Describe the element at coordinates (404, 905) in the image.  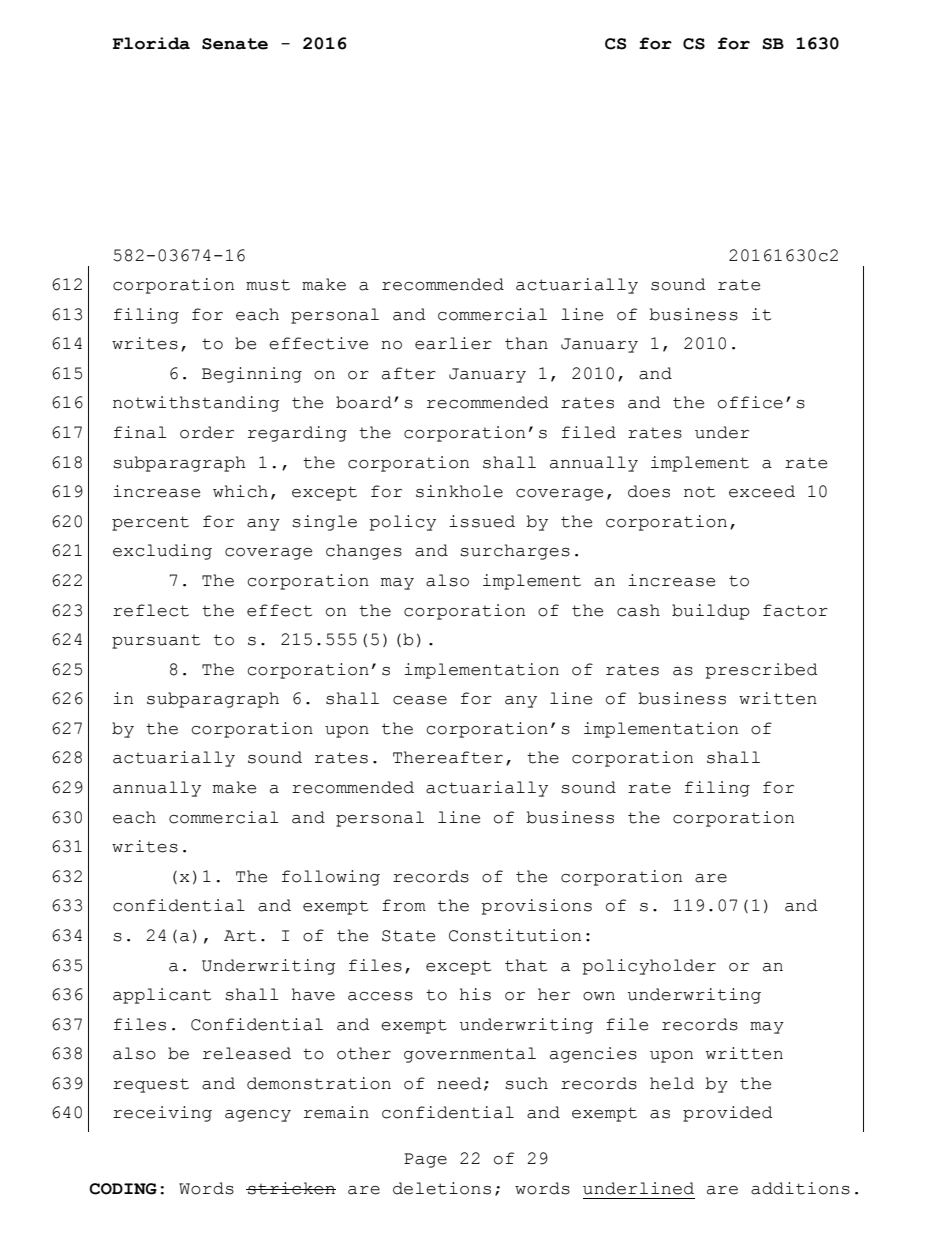
I see `from` at that location.
